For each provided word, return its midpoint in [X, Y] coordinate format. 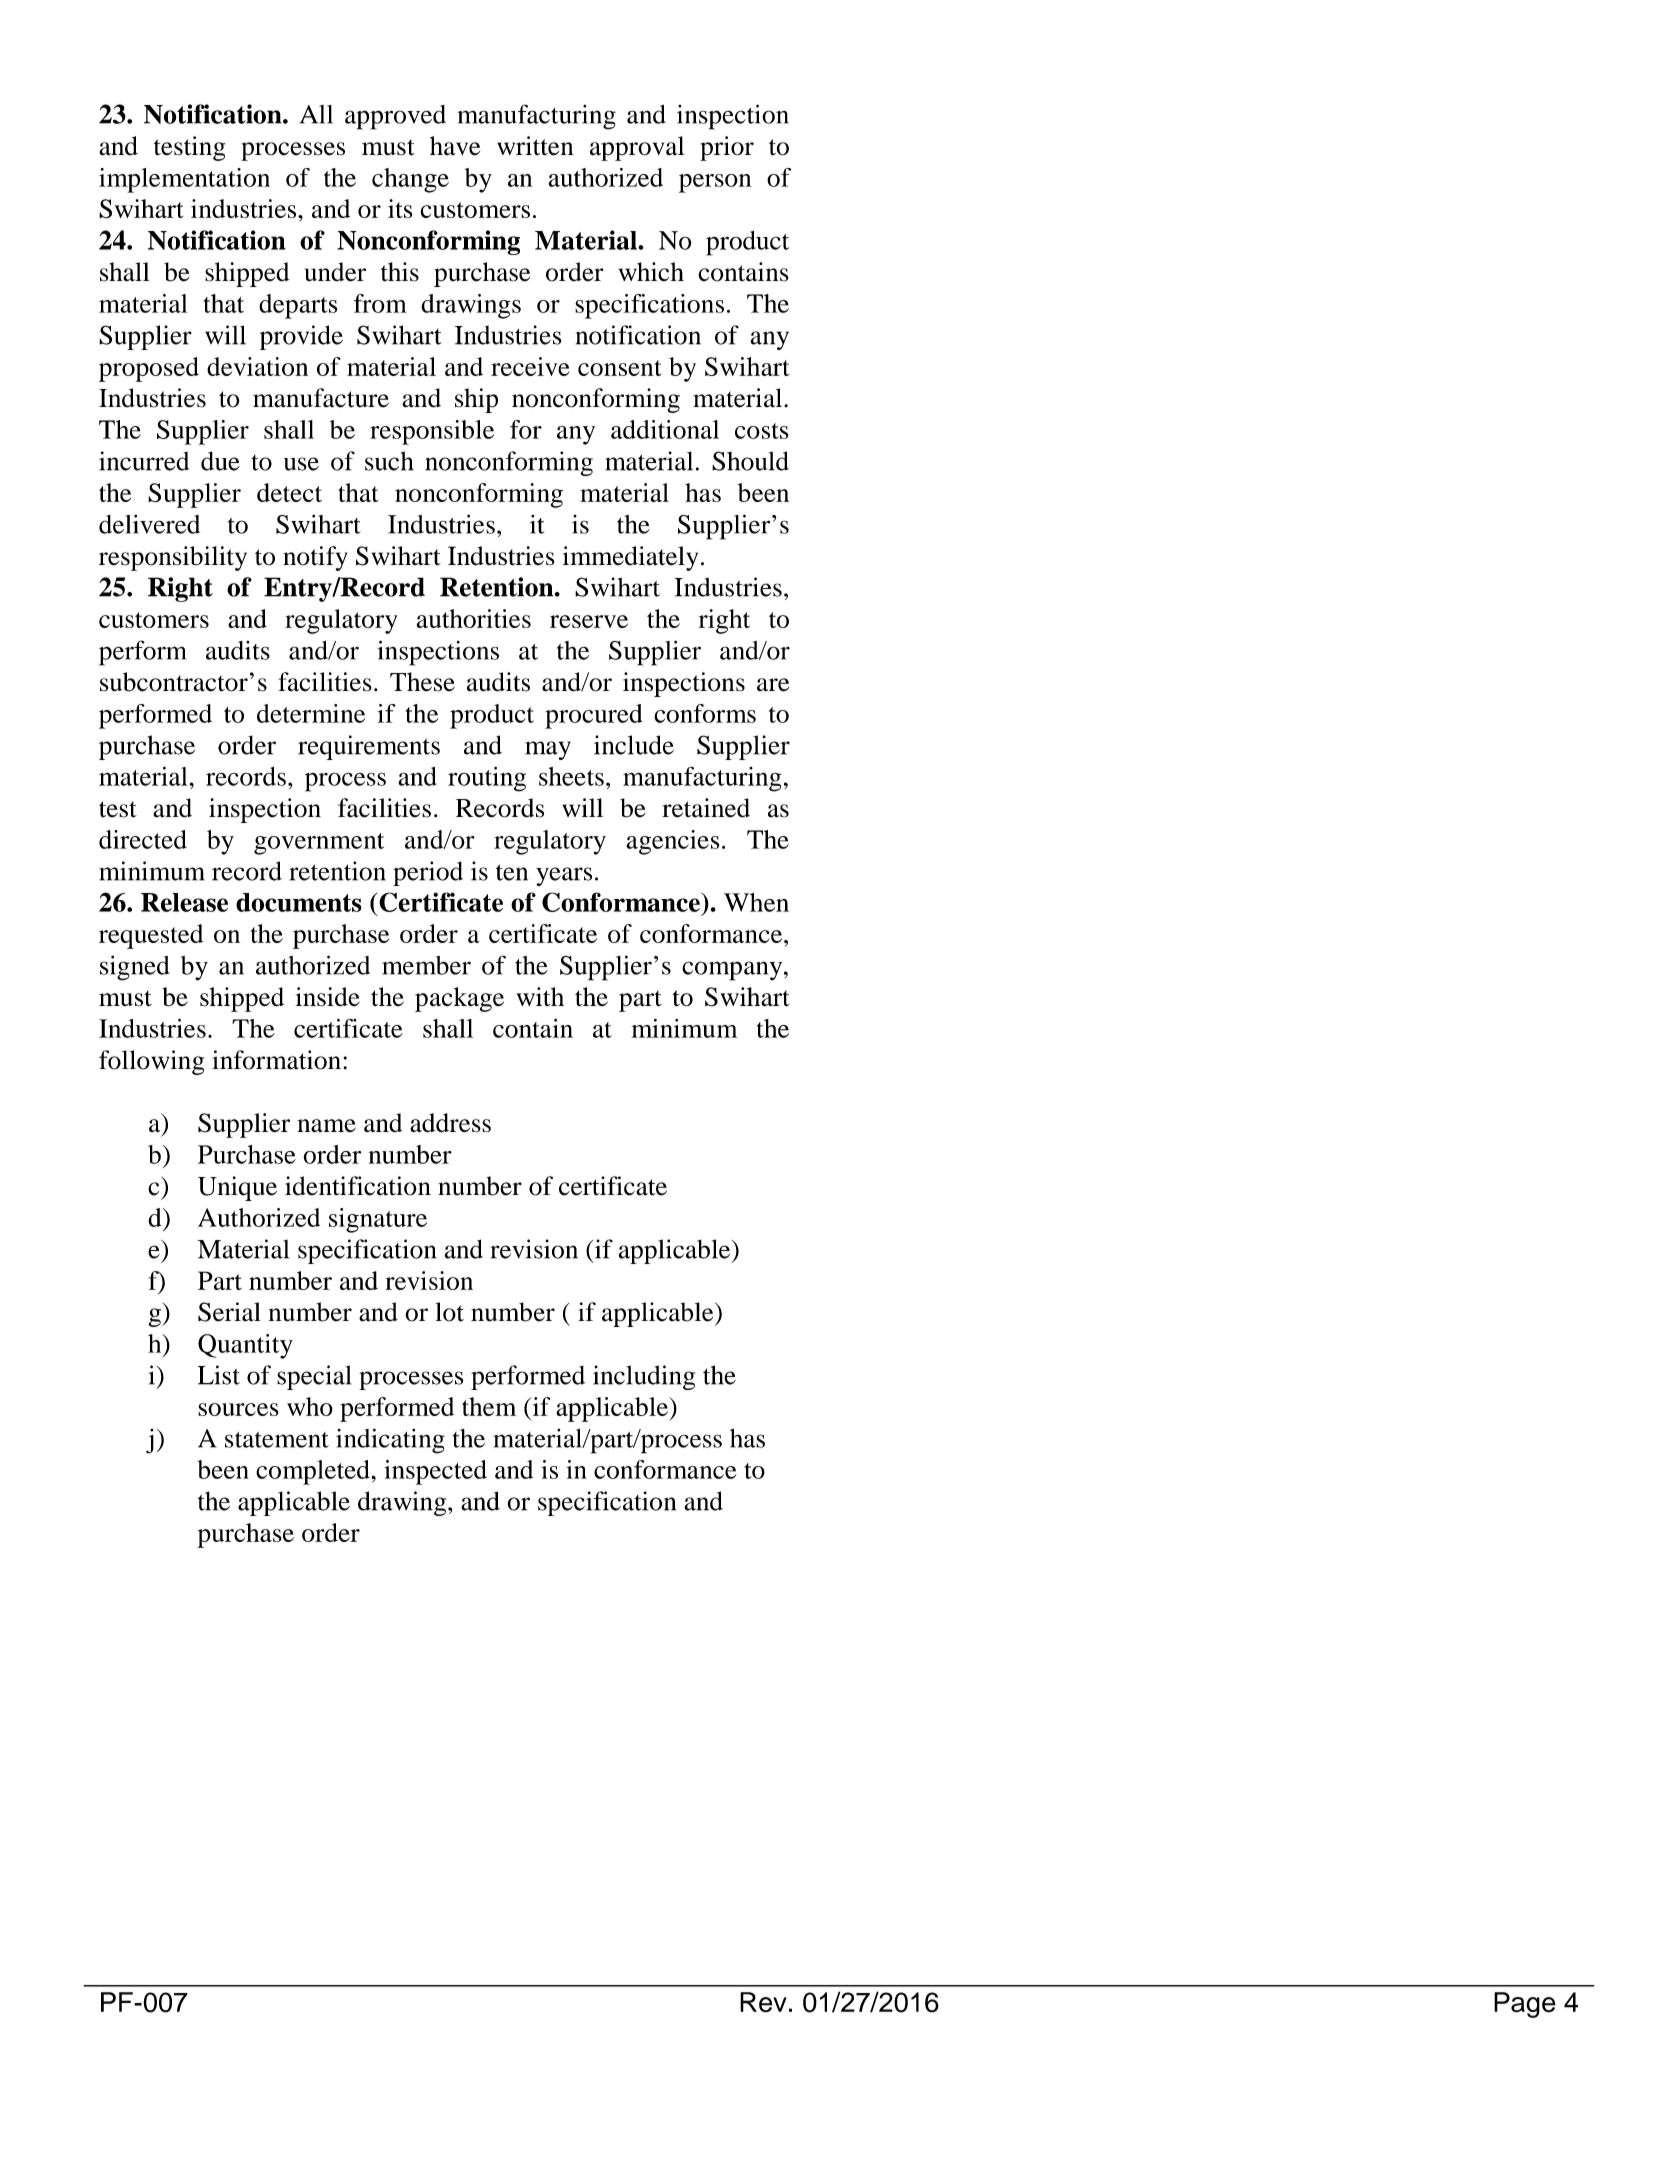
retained [706, 808]
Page [1525, 2005]
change [410, 180]
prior [727, 148]
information [276, 1060]
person [715, 183]
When [756, 902]
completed [314, 1472]
